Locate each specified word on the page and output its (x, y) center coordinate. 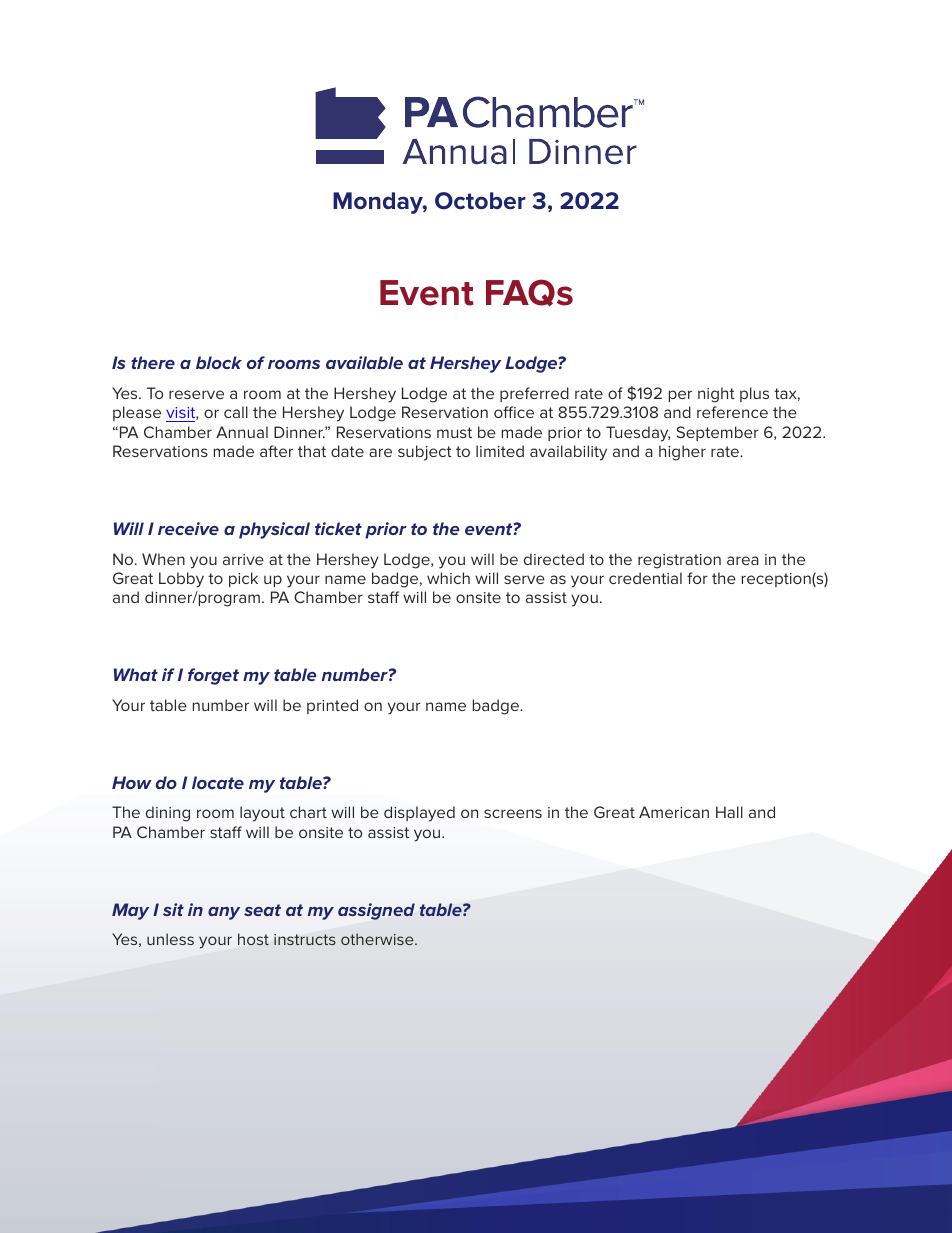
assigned (376, 911)
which (448, 578)
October (480, 201)
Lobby (181, 580)
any (224, 913)
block (219, 362)
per (680, 396)
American (674, 812)
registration (679, 561)
